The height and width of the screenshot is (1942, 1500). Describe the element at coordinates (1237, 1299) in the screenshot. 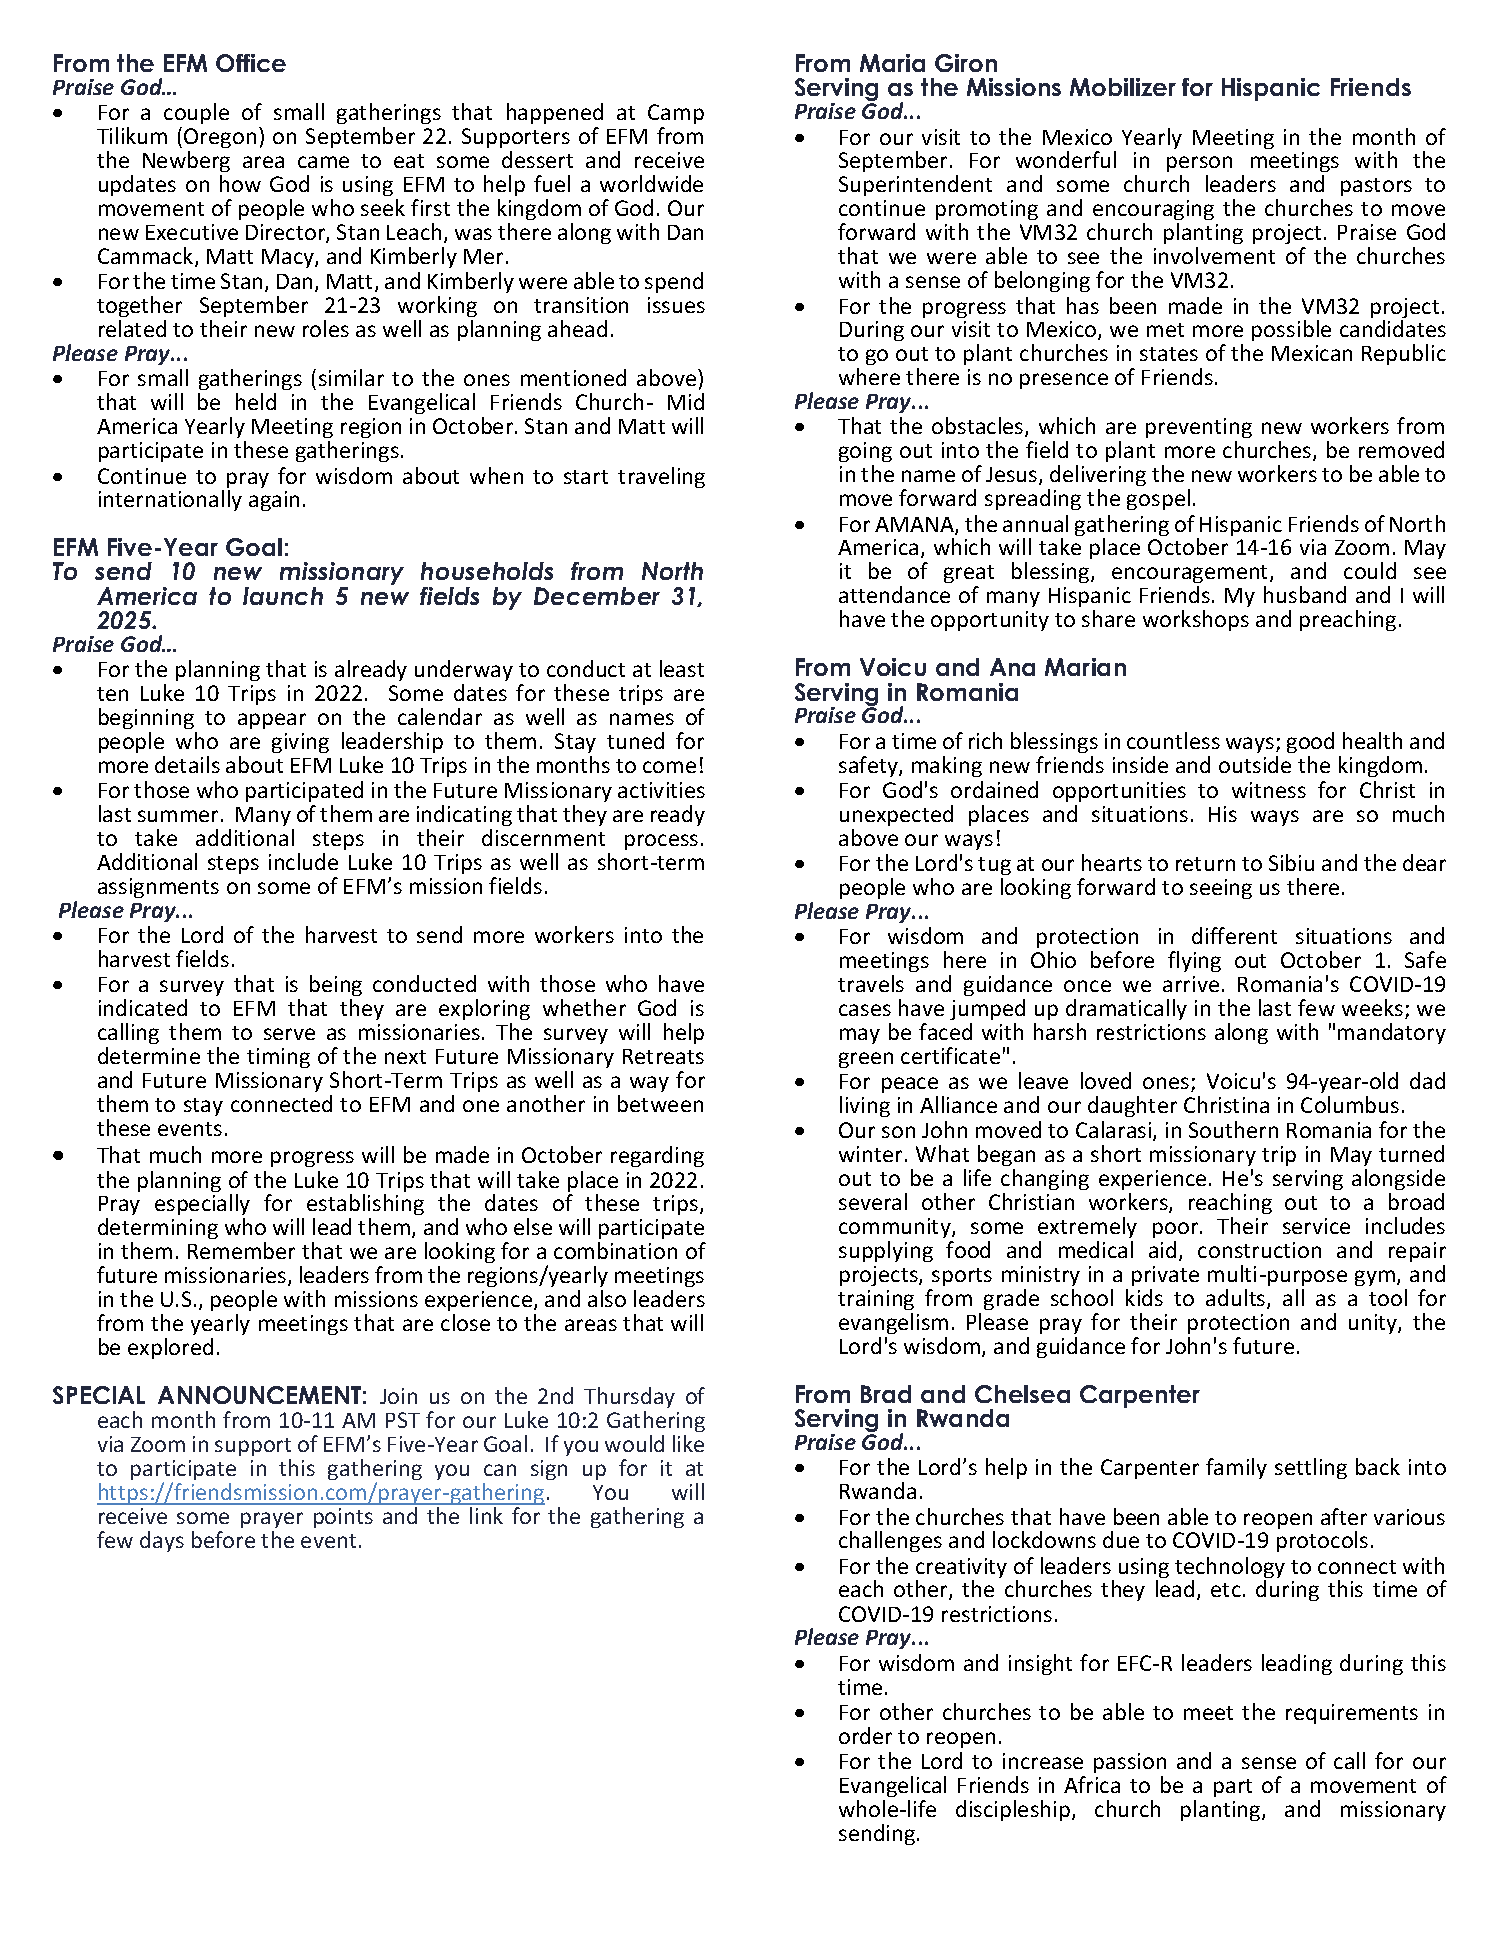

I see `adults` at that location.
